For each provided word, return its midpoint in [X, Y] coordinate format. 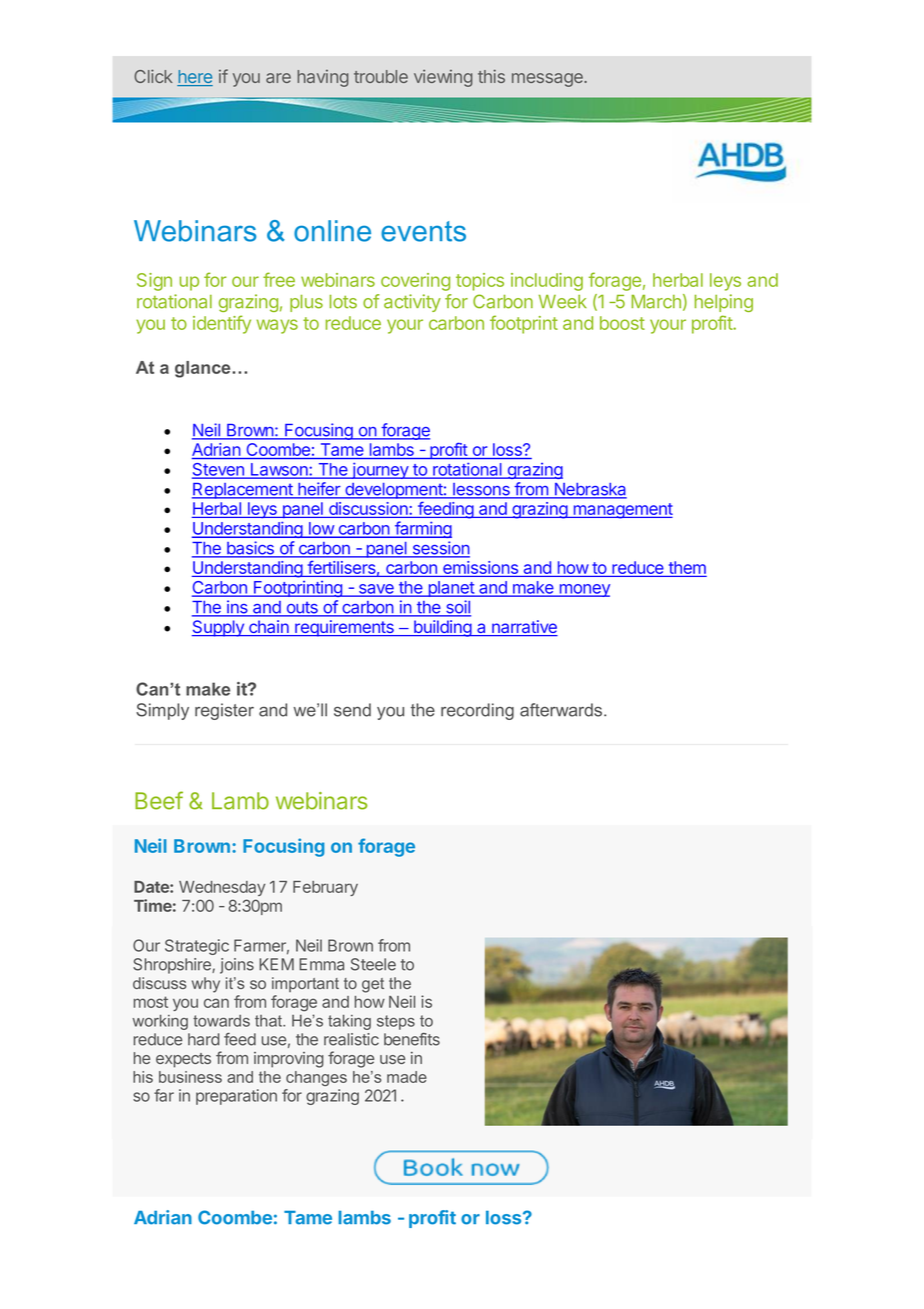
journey [380, 470]
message [548, 80]
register [224, 711]
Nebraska [589, 490]
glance [204, 369]
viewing [443, 78]
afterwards [562, 710]
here [195, 78]
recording [477, 711]
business [190, 1077]
